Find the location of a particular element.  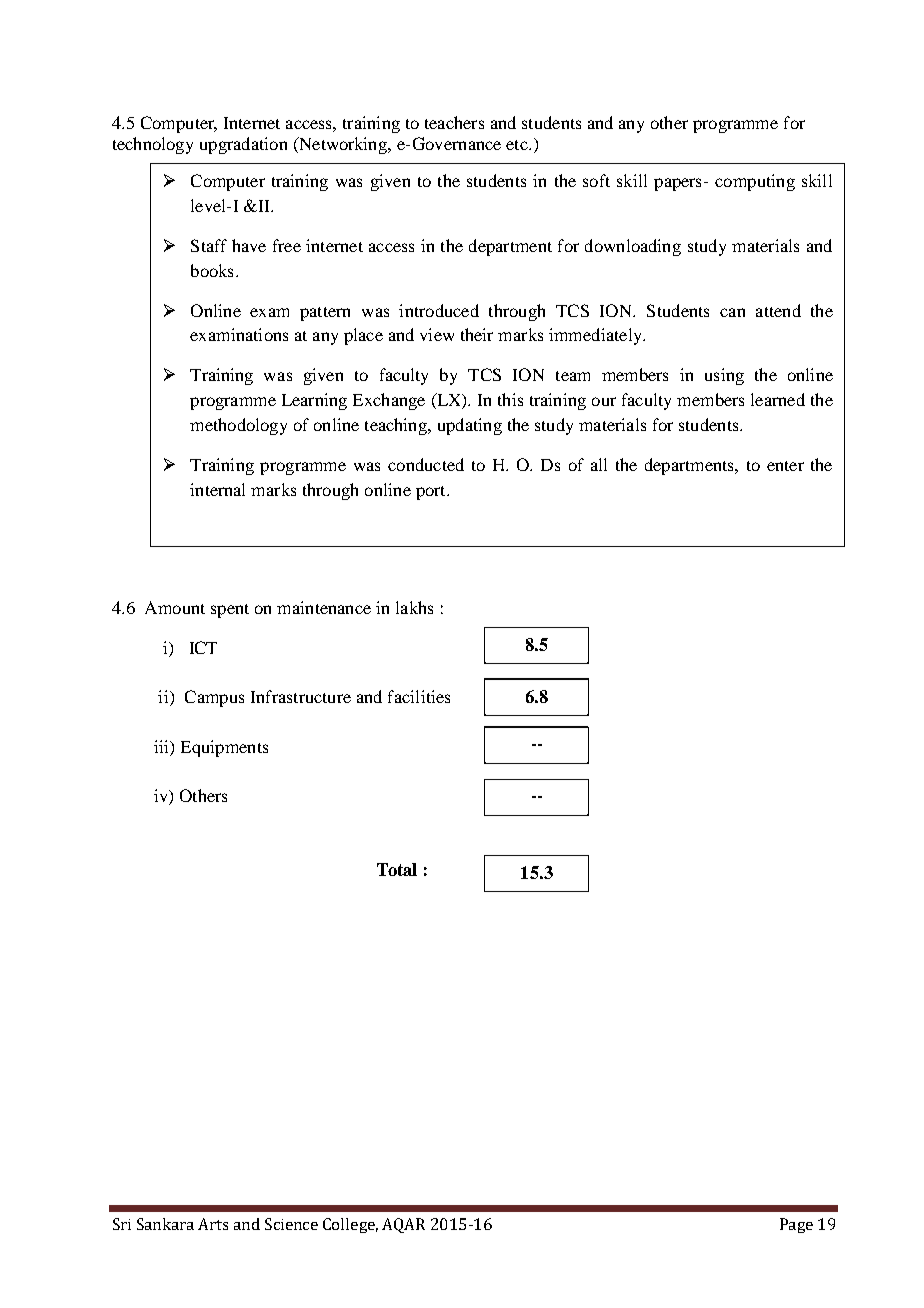

soft is located at coordinates (596, 180).
